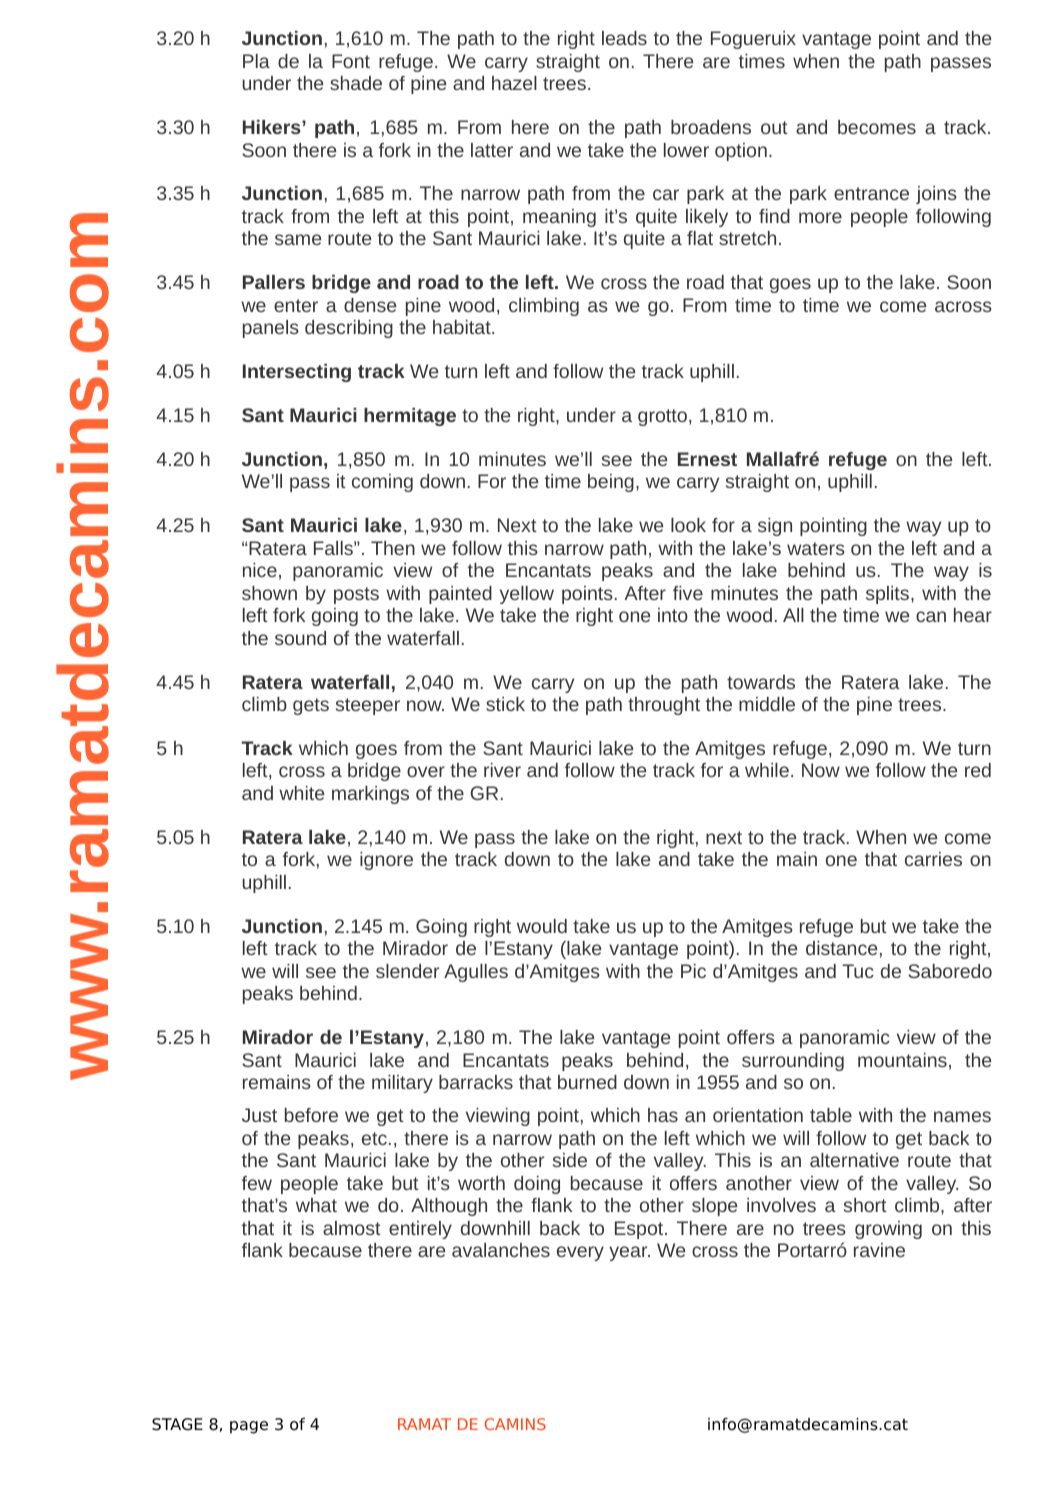  Describe the element at coordinates (889, 595) in the screenshot. I see `splits` at that location.
